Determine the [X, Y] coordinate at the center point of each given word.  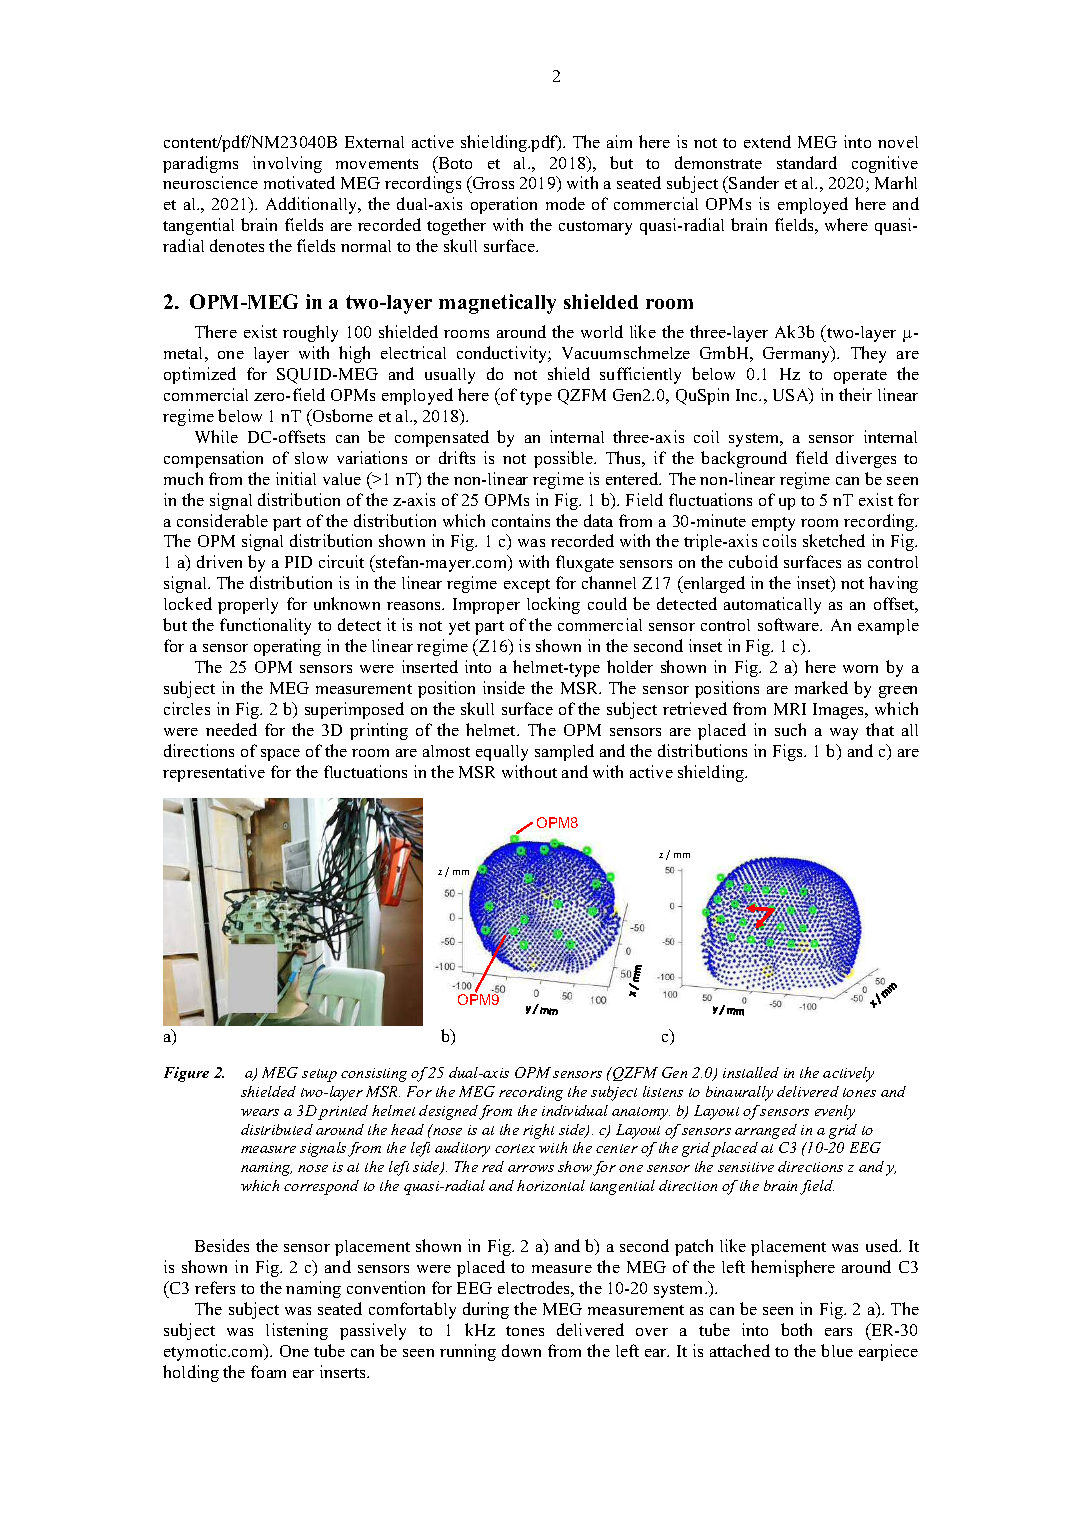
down [521, 1350]
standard [807, 162]
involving [287, 164]
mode [565, 203]
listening [297, 1331]
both [796, 1329]
